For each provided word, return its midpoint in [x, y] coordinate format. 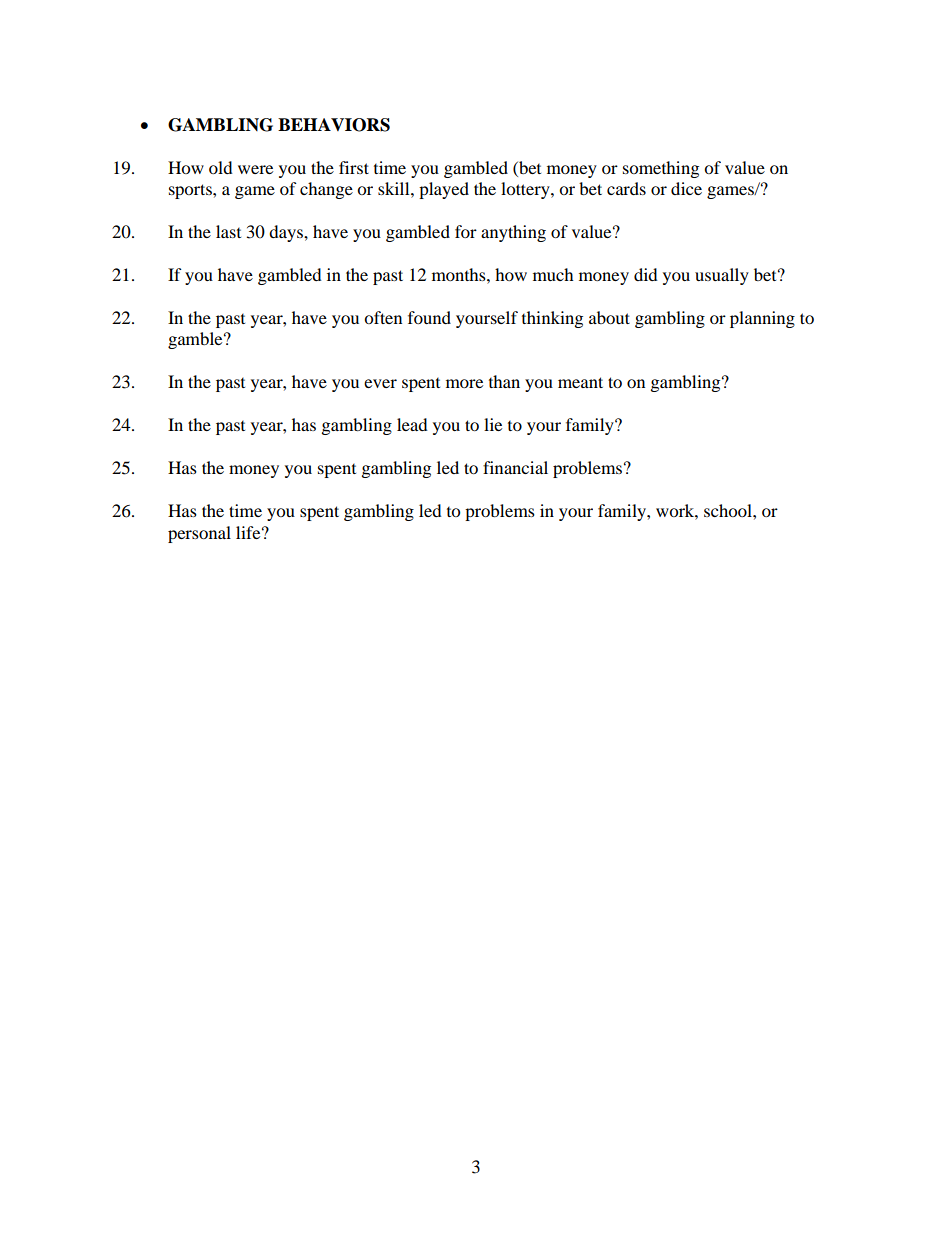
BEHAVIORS [334, 125]
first [354, 167]
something [661, 169]
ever [380, 383]
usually [722, 276]
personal [199, 534]
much [553, 274]
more [464, 383]
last [228, 231]
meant [580, 382]
